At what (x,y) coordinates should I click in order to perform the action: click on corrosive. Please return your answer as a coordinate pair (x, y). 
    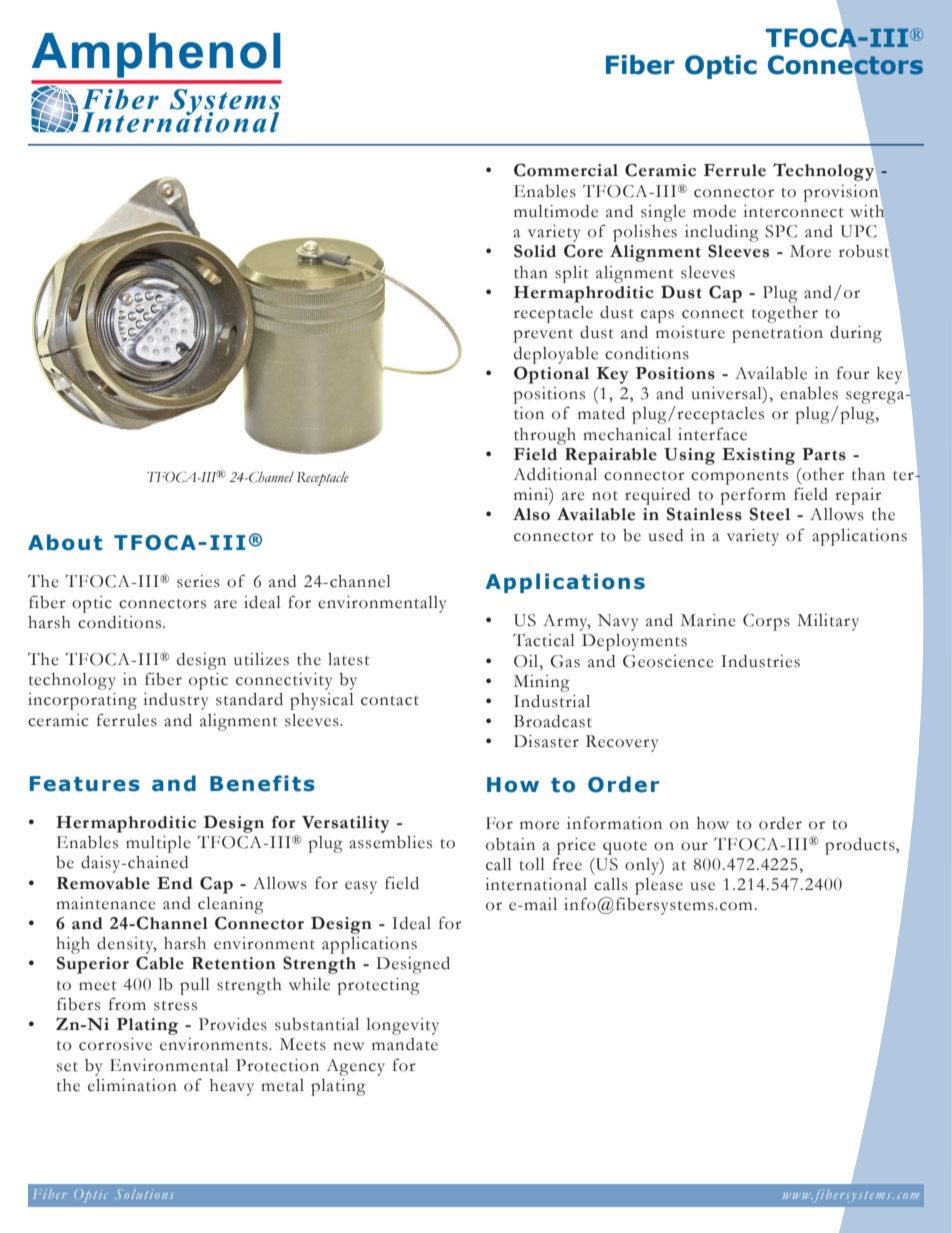
    Looking at the image, I should click on (115, 1044).
